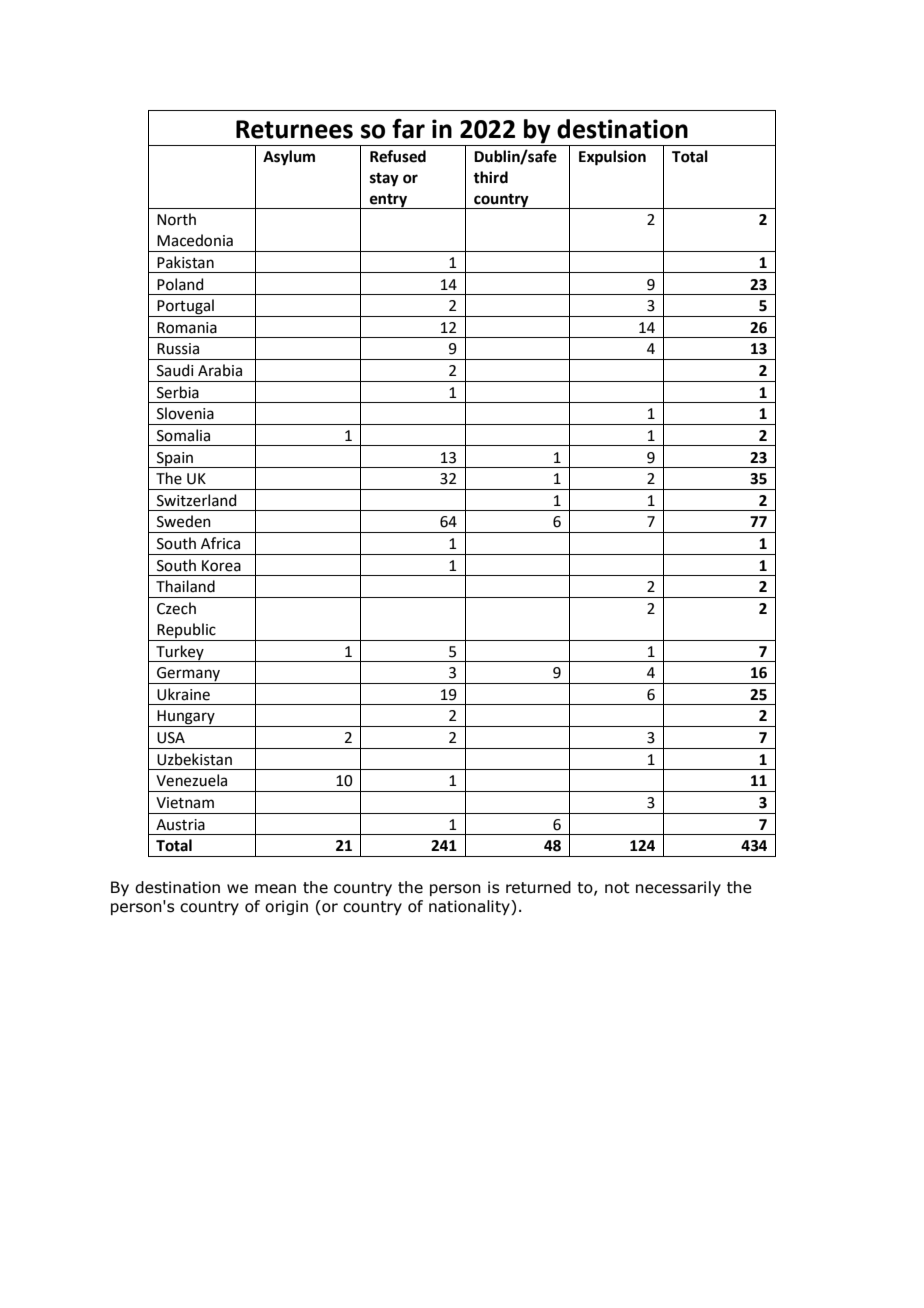 This screenshot has height=1308, width=924. Describe the element at coordinates (612, 158) in the screenshot. I see `Expulsion` at that location.
